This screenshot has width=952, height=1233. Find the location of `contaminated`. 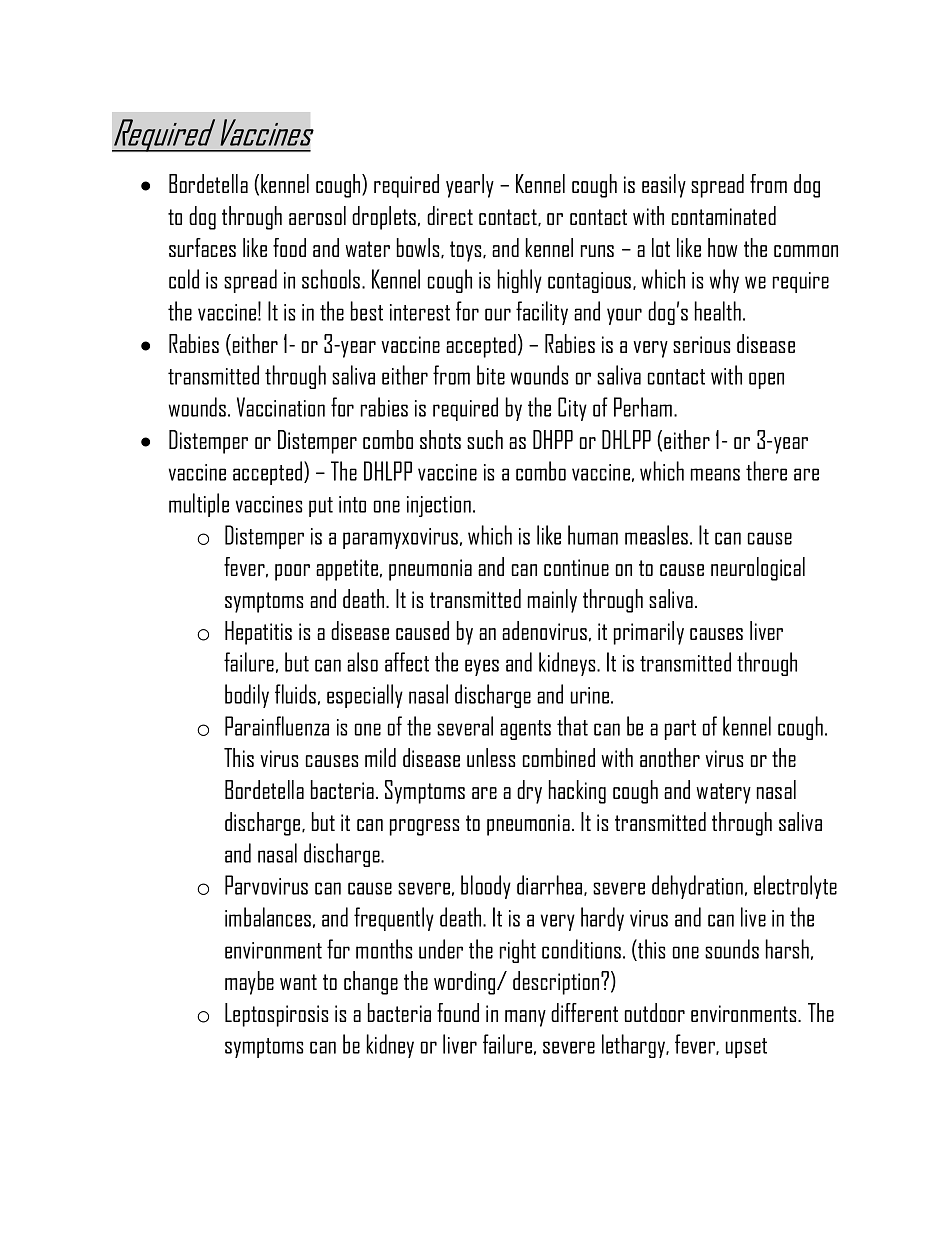

contaminated is located at coordinates (724, 215).
